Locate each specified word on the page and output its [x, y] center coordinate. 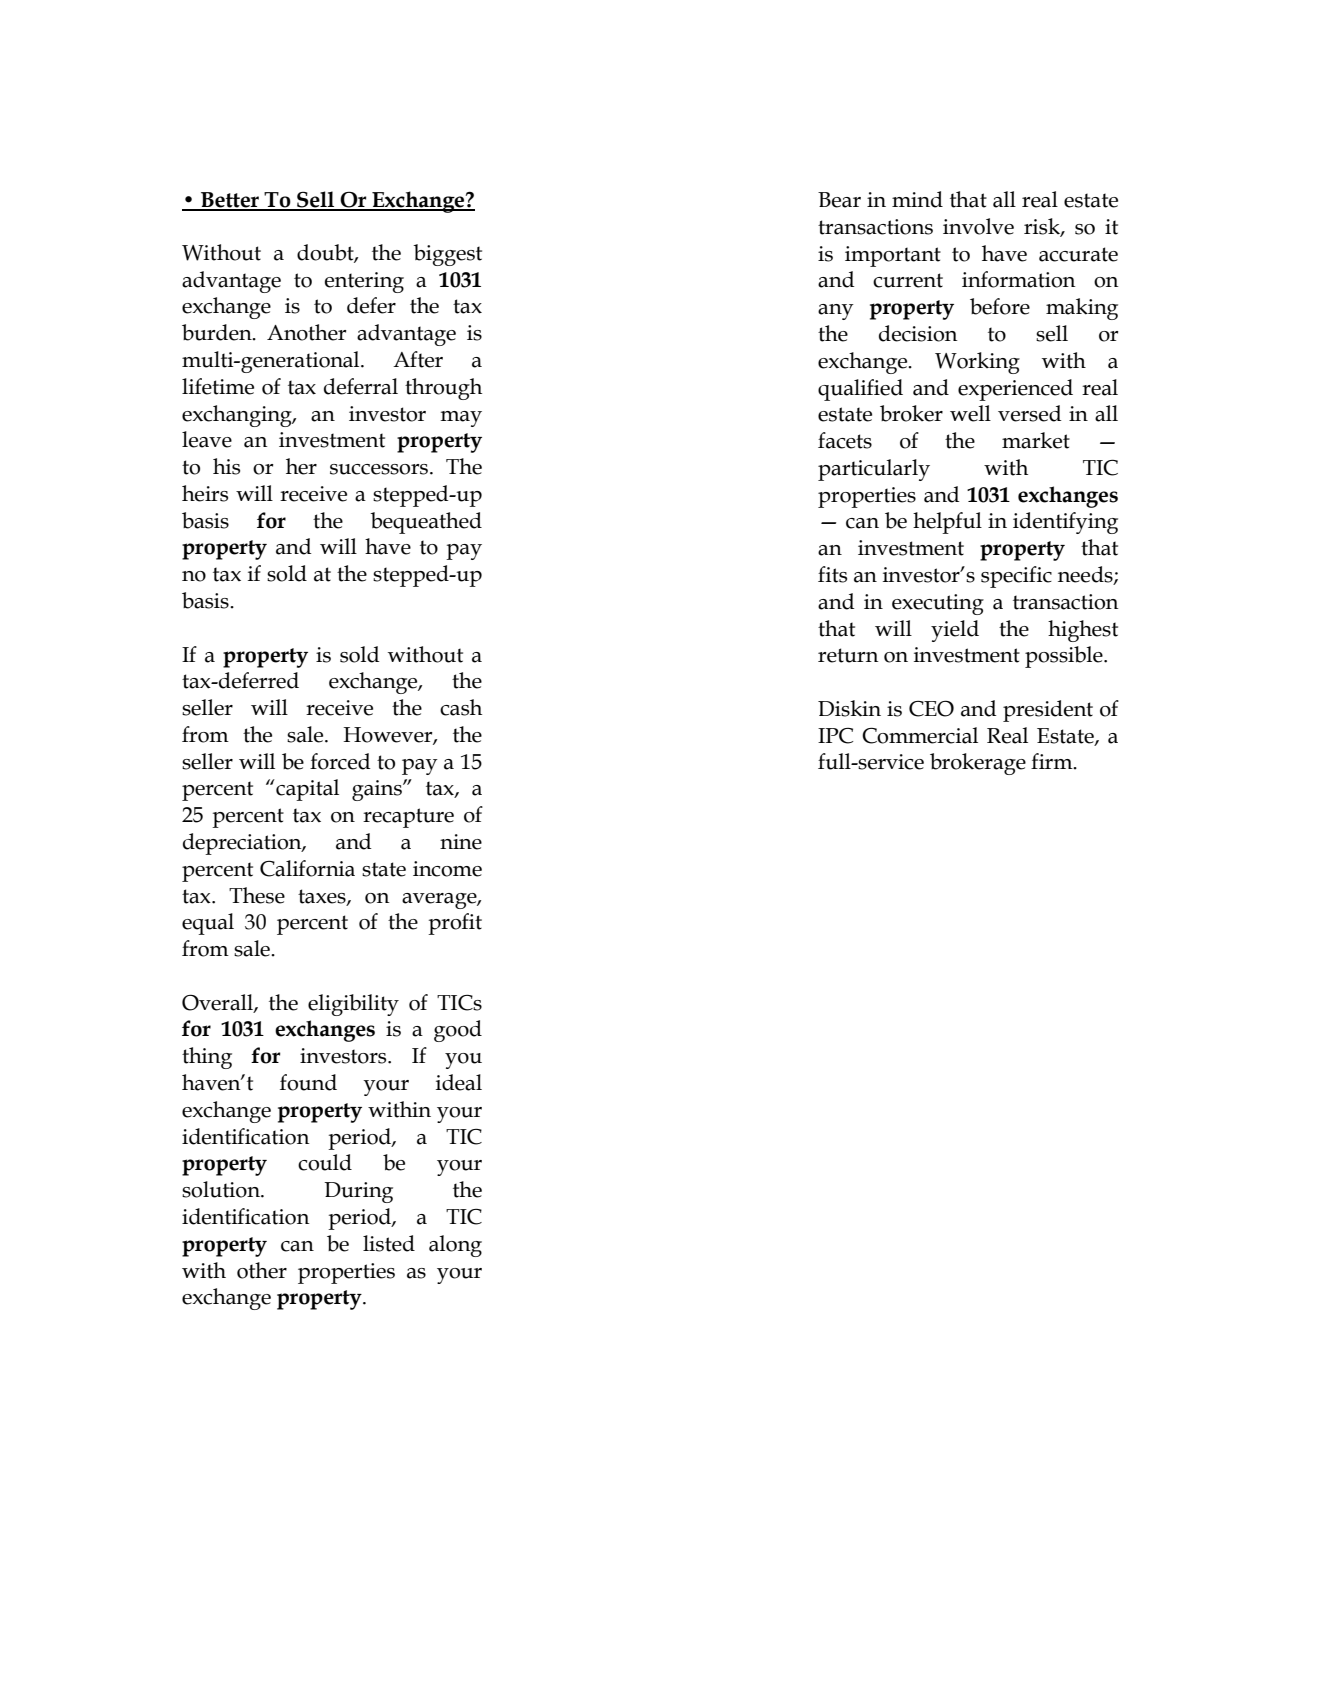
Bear [839, 200]
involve [978, 226]
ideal [459, 1082]
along [455, 1246]
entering [364, 282]
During [358, 1192]
